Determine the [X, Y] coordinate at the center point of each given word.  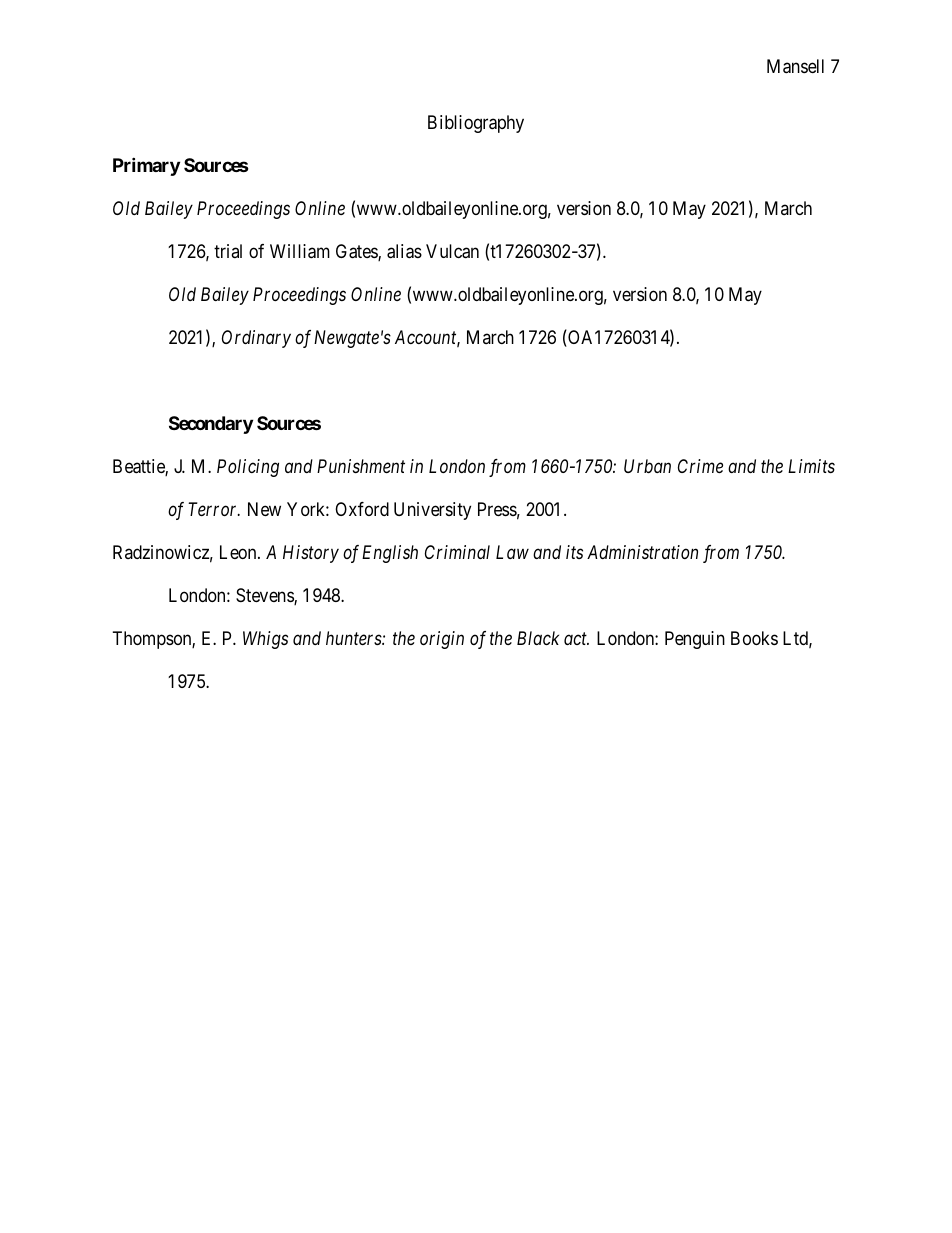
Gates [357, 252]
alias [404, 251]
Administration [642, 552]
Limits [811, 466]
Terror [214, 509]
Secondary [211, 425]
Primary [146, 166]
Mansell [795, 66]
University [432, 511]
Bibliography [476, 124]
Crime [700, 466]
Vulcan [452, 251]
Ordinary [256, 339]
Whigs [265, 640]
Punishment [361, 466]
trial [228, 251]
